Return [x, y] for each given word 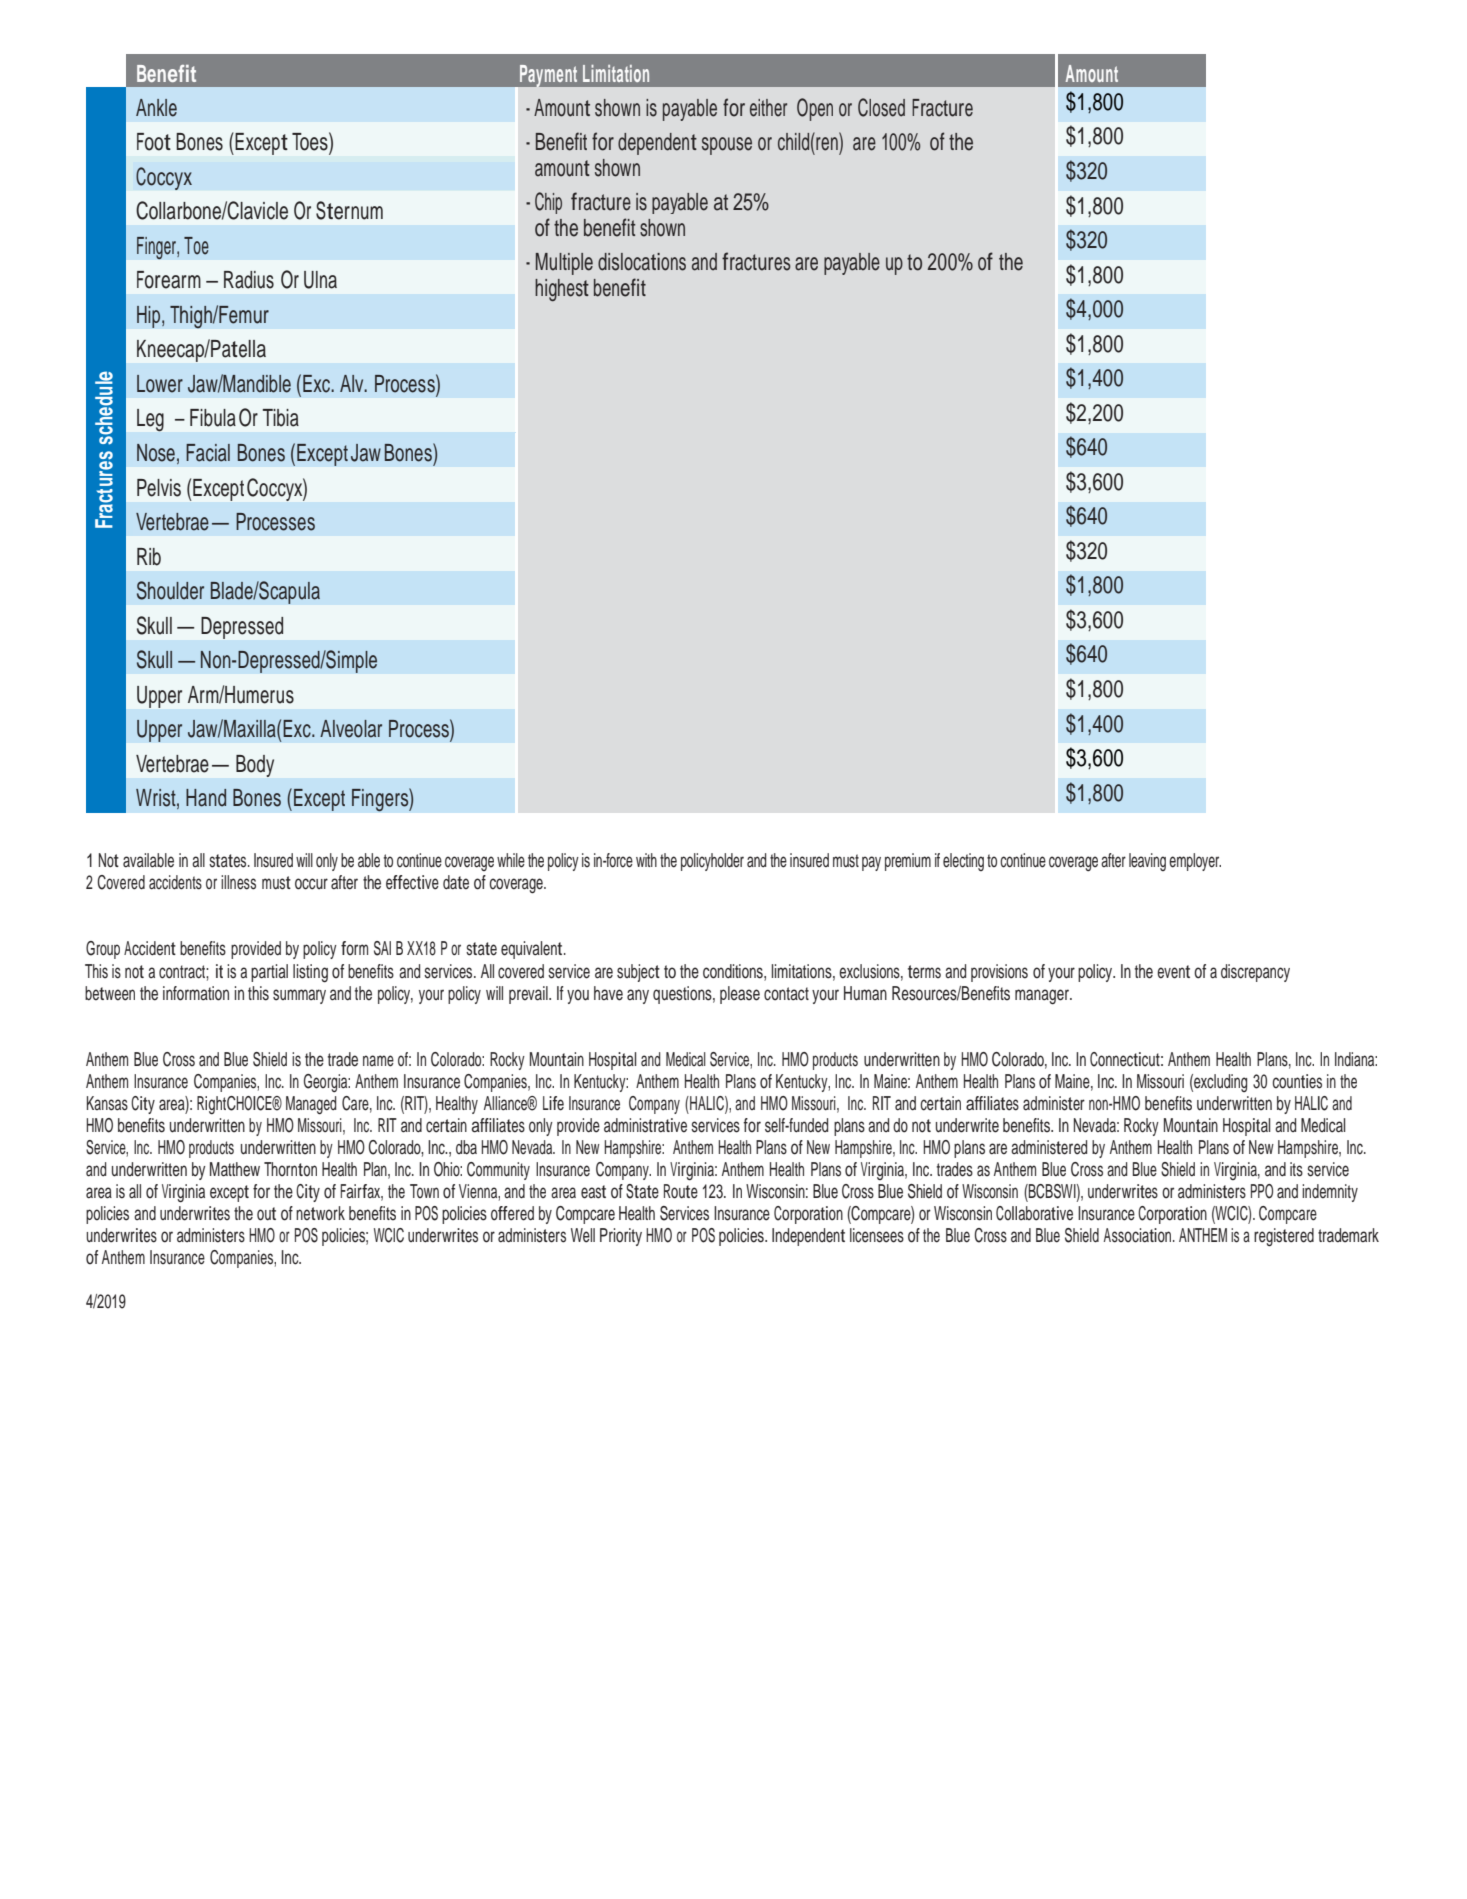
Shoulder [170, 590]
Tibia [281, 418]
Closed [881, 107]
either [768, 108]
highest [562, 290]
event [1173, 972]
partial [269, 973]
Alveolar [351, 729]
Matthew [235, 1169]
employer [1195, 862]
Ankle [156, 108]
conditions [734, 971]
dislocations [642, 262]
